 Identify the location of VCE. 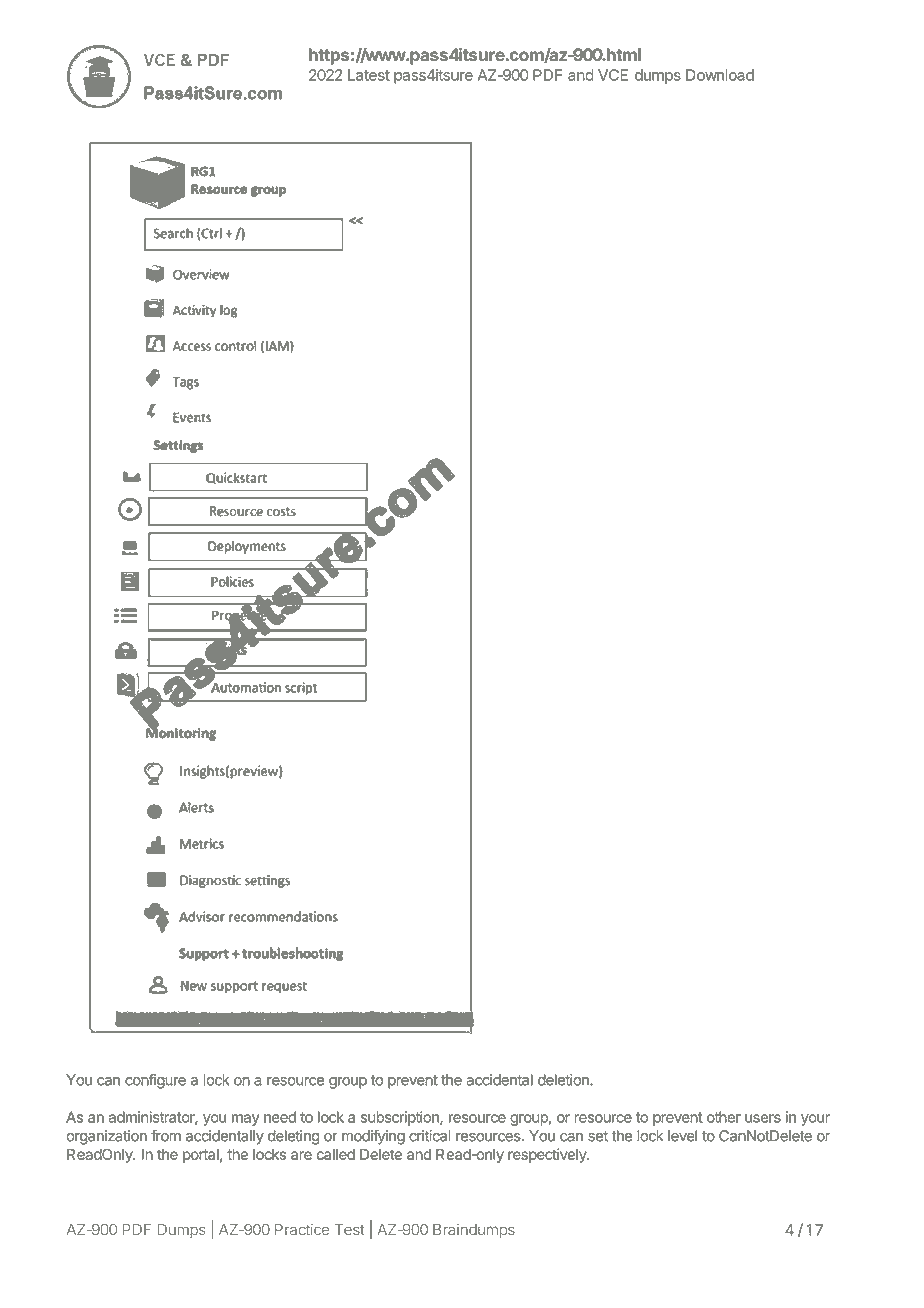
(613, 75).
